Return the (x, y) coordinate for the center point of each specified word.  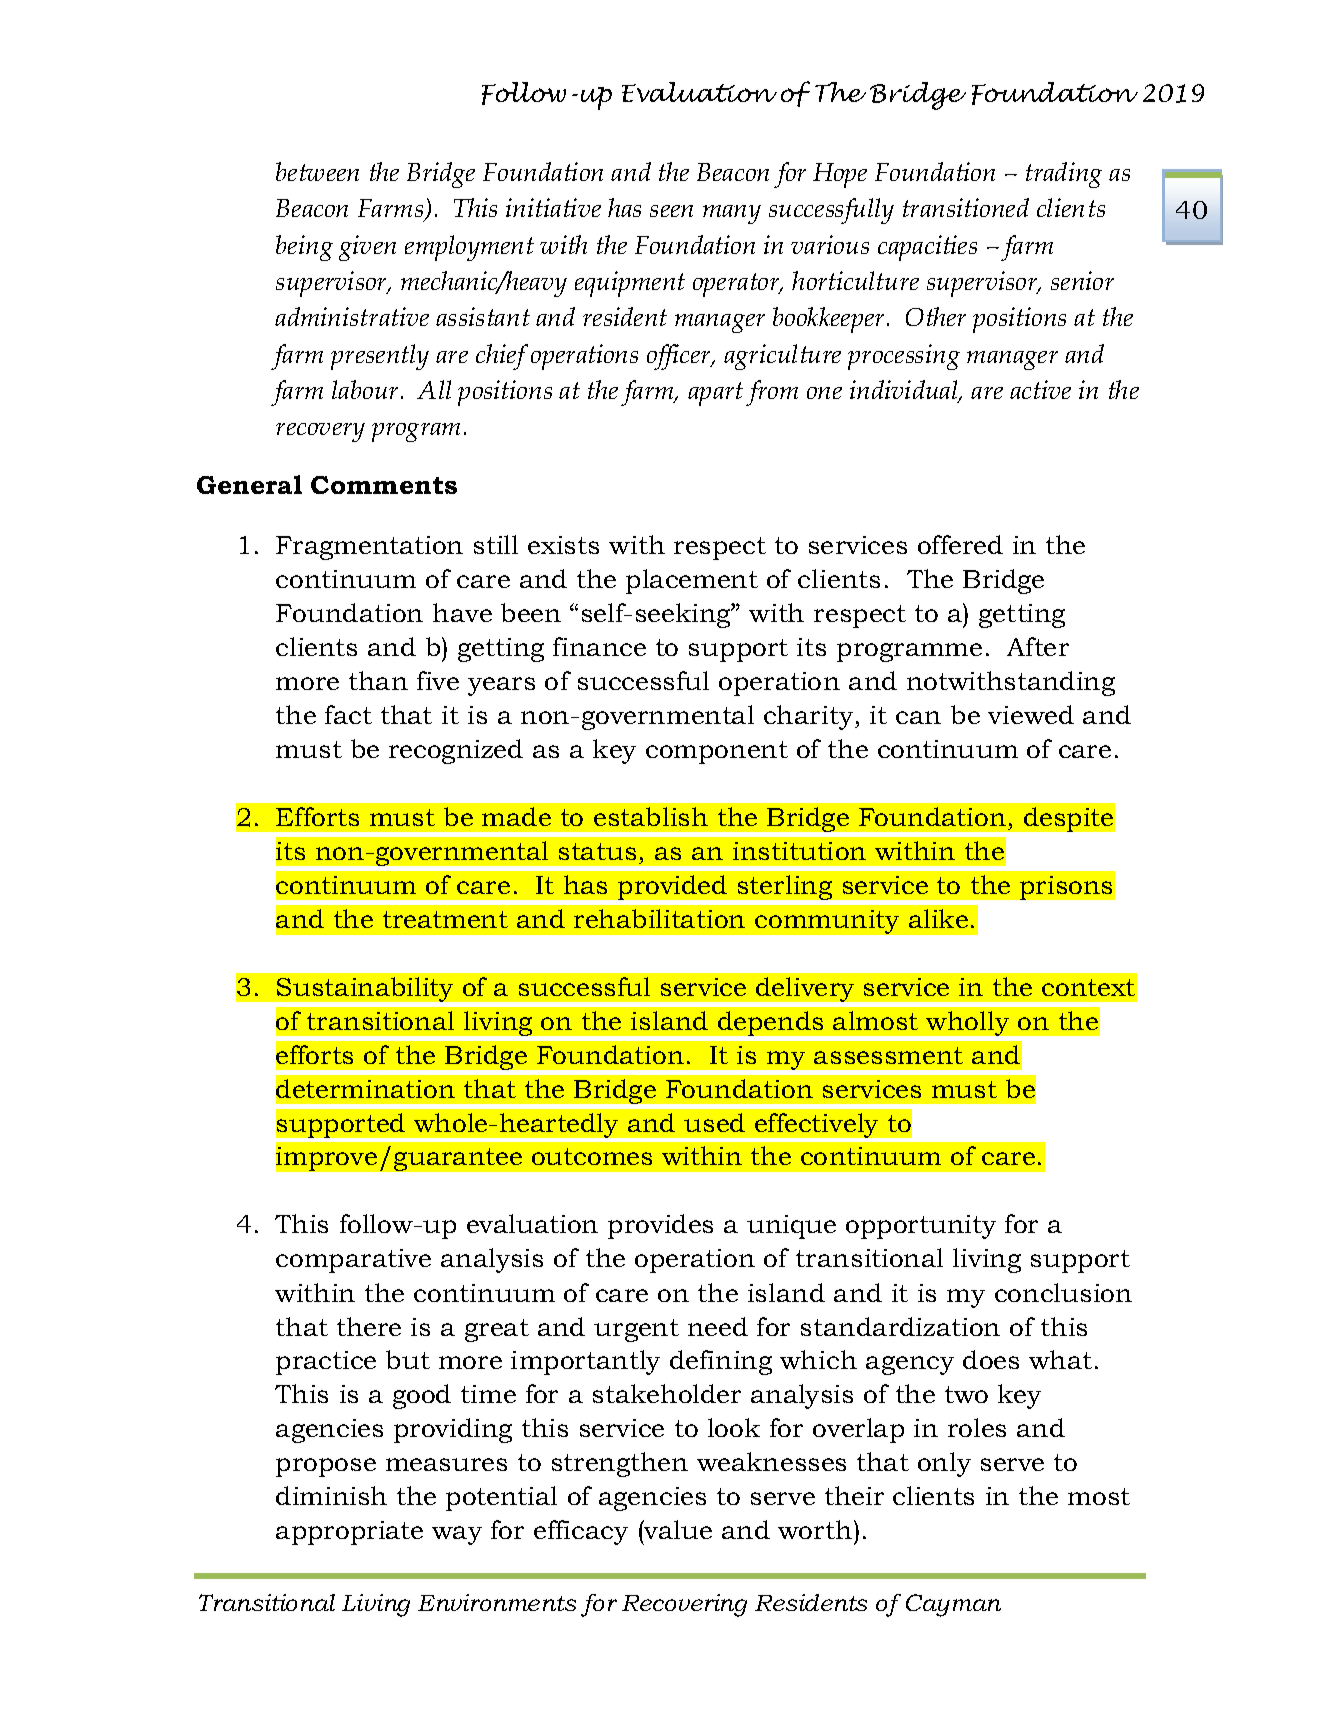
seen (671, 211)
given (367, 248)
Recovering (684, 1605)
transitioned (966, 207)
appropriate (349, 1533)
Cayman (953, 1605)
